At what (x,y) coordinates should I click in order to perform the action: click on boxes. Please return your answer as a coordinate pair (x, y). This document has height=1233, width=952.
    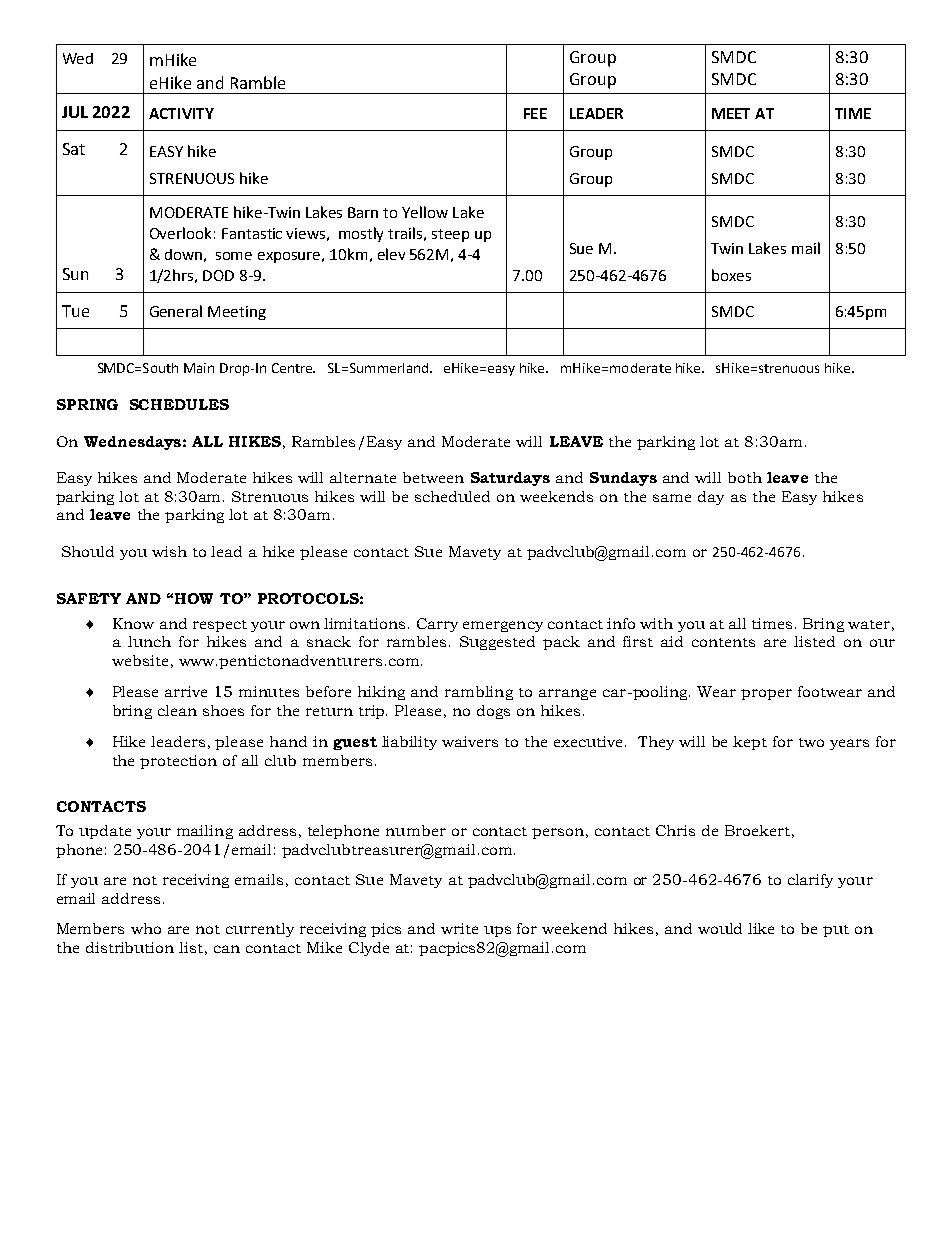
    Looking at the image, I should click on (731, 275).
